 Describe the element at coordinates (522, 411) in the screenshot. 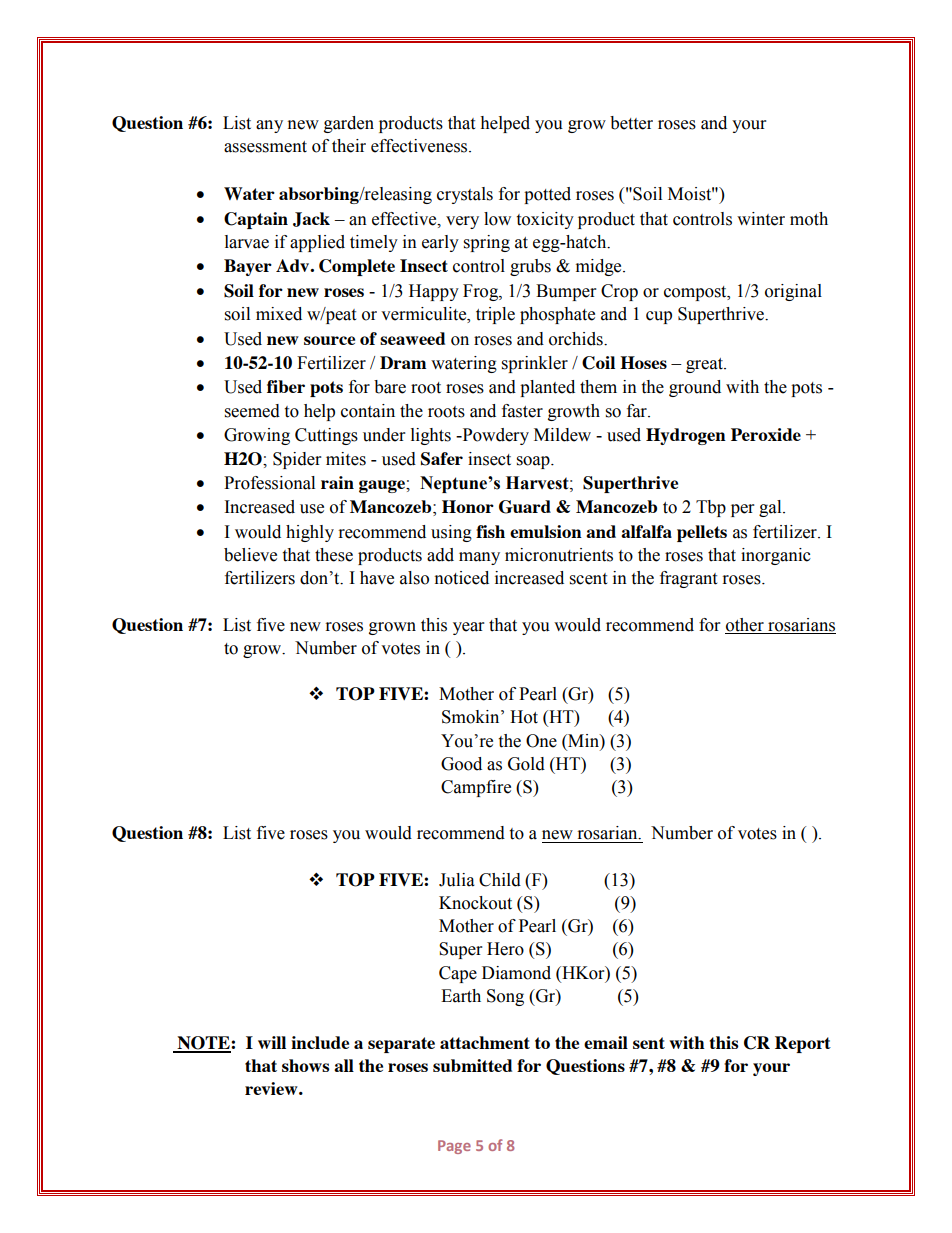

I see `faster` at that location.
